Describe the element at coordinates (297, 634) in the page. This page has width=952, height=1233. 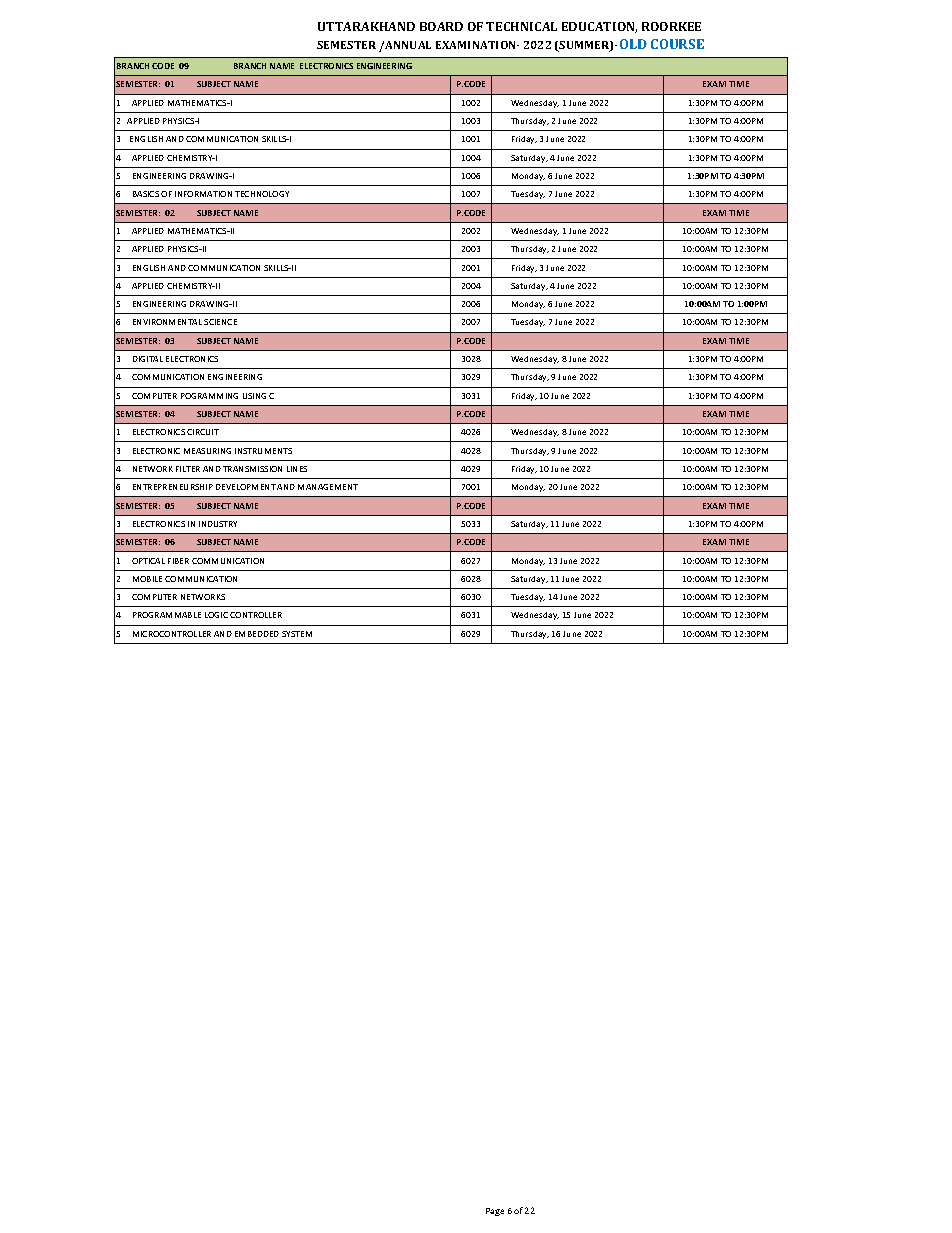
I see `SYSTEM` at that location.
